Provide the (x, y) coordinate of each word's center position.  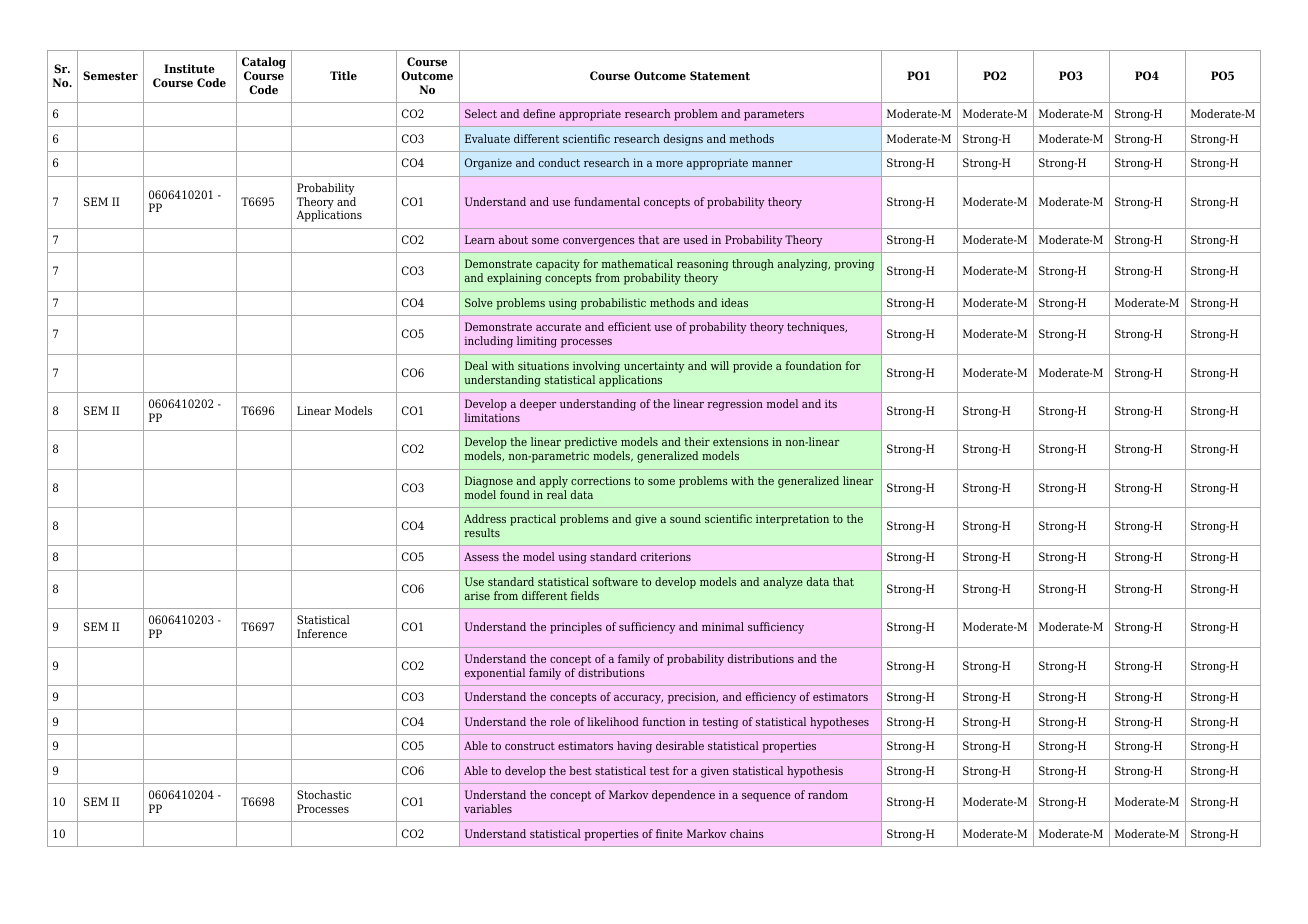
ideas (734, 302)
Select (481, 113)
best (580, 770)
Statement (720, 75)
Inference (322, 633)
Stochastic (324, 794)
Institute (189, 68)
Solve (479, 302)
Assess (481, 556)
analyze (783, 583)
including (488, 342)
